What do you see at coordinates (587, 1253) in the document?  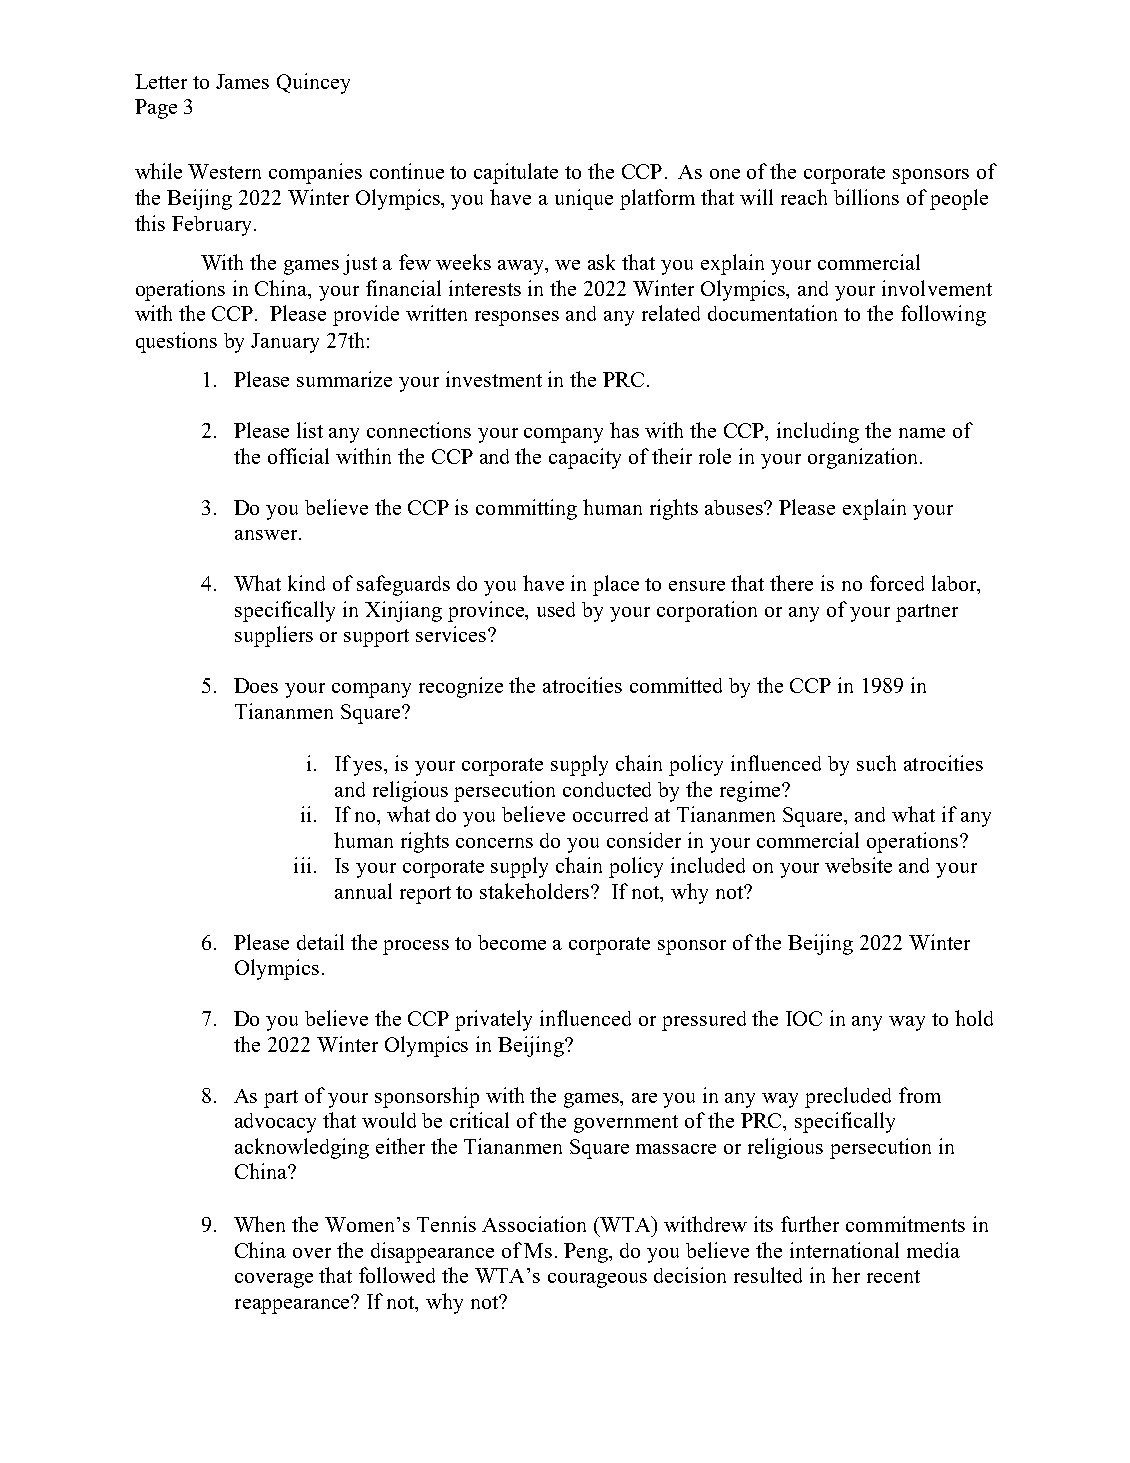 I see `Peng` at bounding box center [587, 1253].
